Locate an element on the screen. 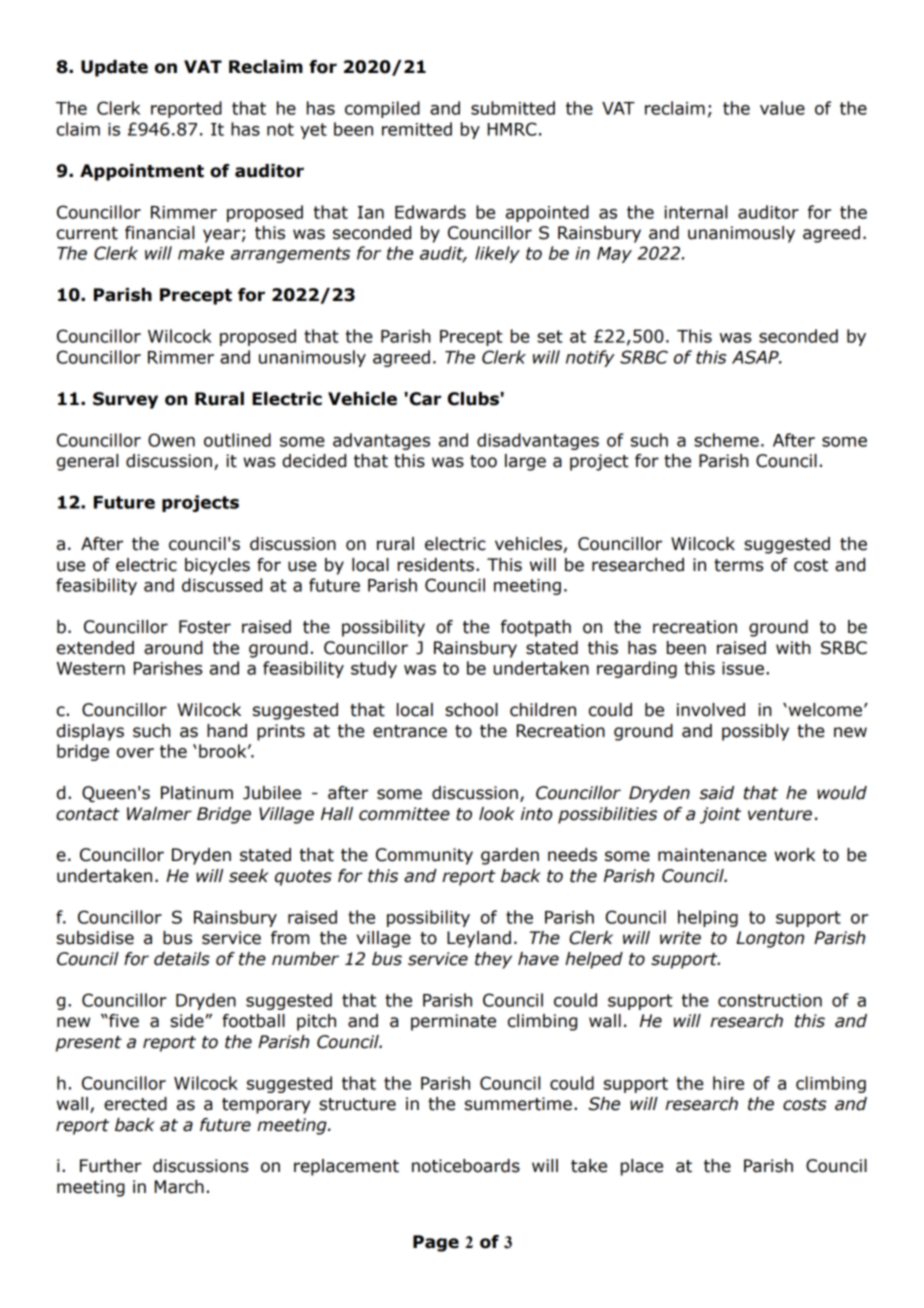 The width and height of the screenshot is (924, 1308). scheme is located at coordinates (726, 440).
